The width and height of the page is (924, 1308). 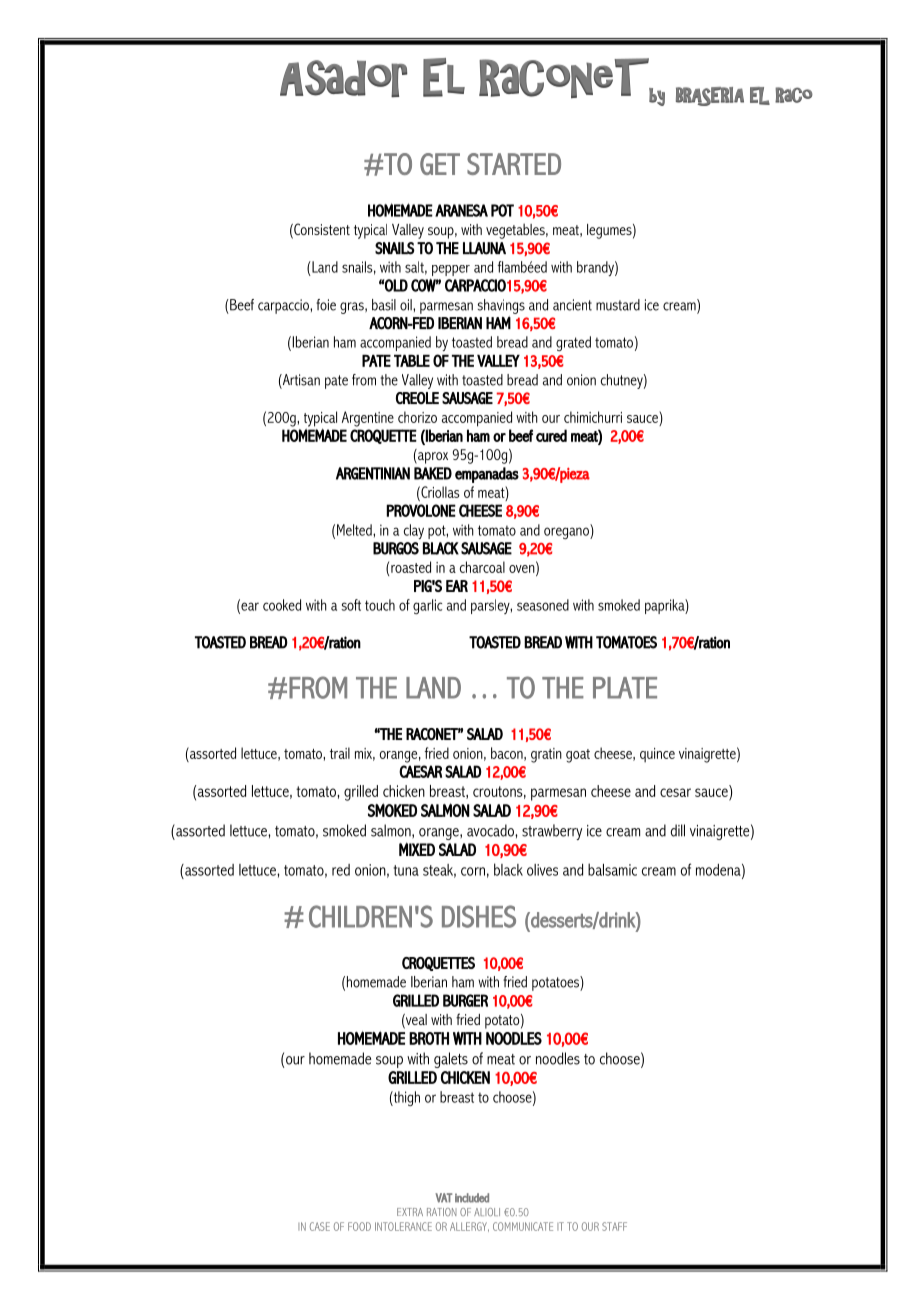 What do you see at coordinates (614, 1226) in the page?
I see `STAFF` at bounding box center [614, 1226].
